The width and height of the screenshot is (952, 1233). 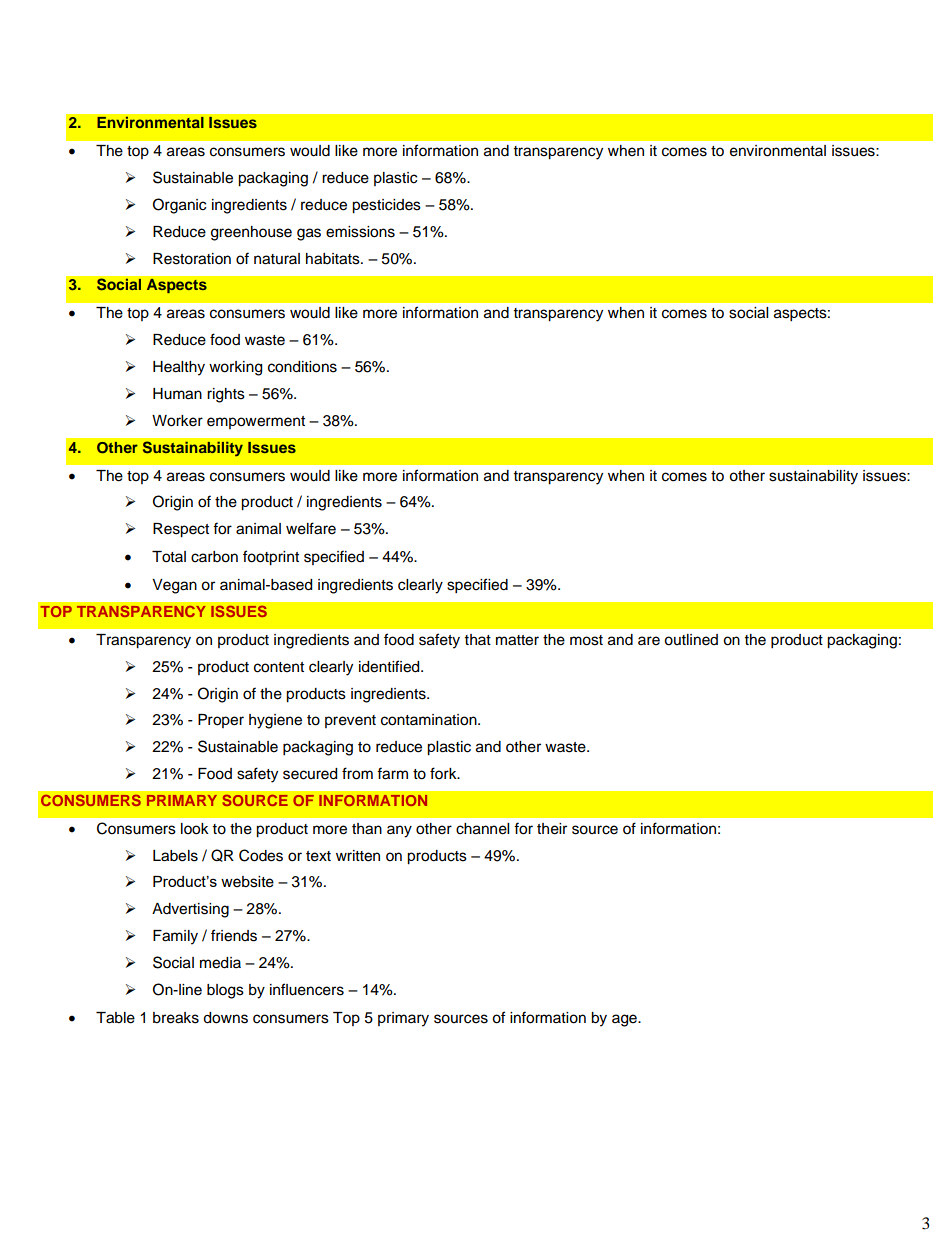 What do you see at coordinates (176, 1018) in the screenshot?
I see `breaks` at bounding box center [176, 1018].
